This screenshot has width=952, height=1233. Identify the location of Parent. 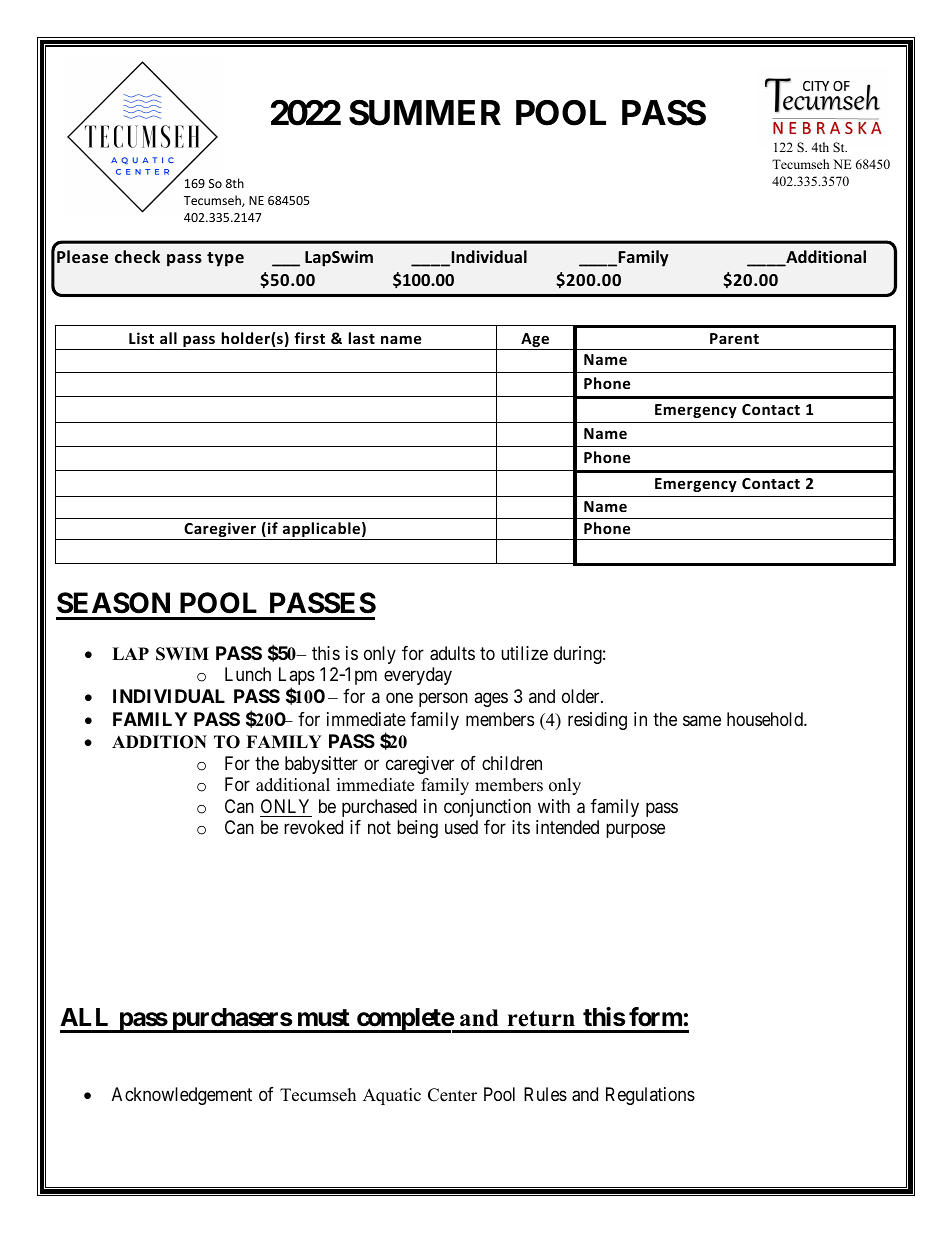
(734, 338).
